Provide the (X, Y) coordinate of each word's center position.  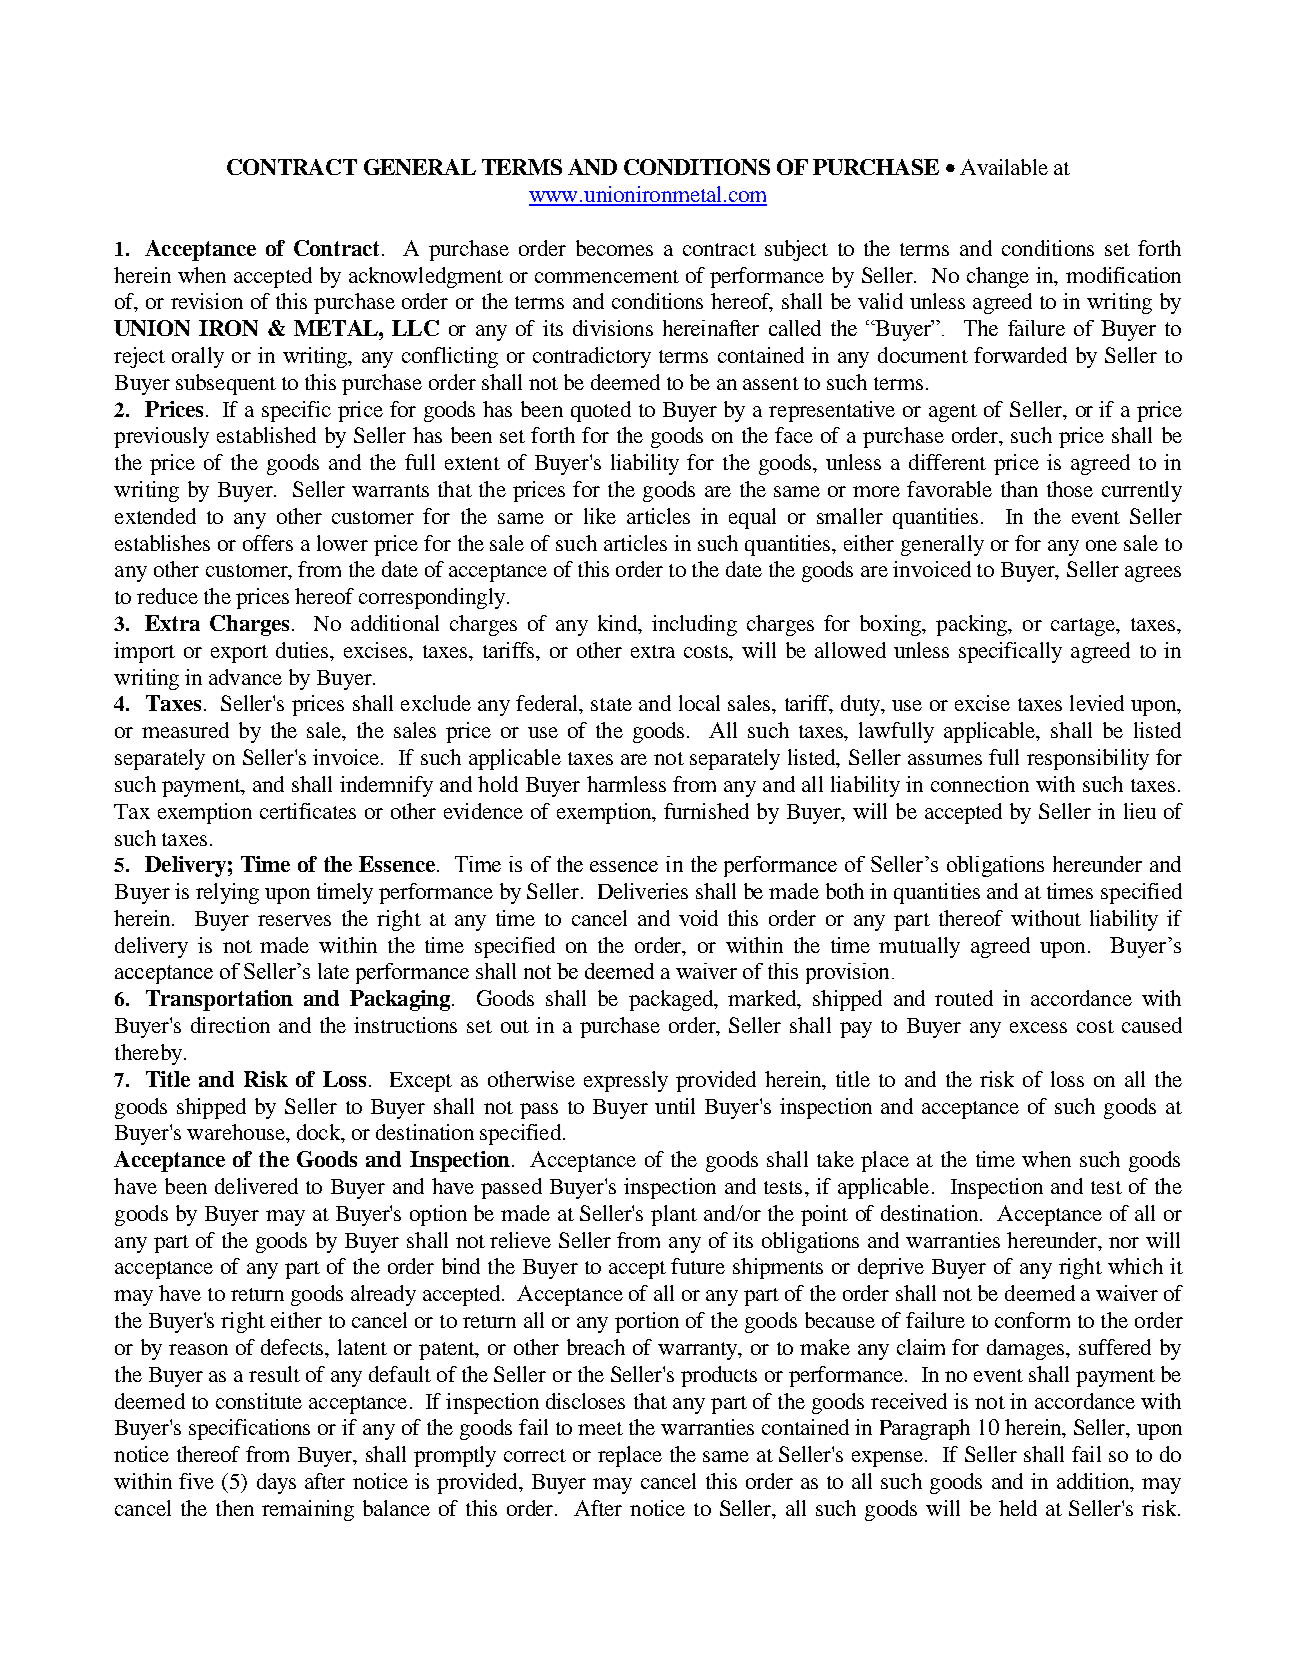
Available (1004, 167)
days (276, 1483)
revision (207, 301)
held (1018, 1508)
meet (600, 1428)
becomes (614, 248)
